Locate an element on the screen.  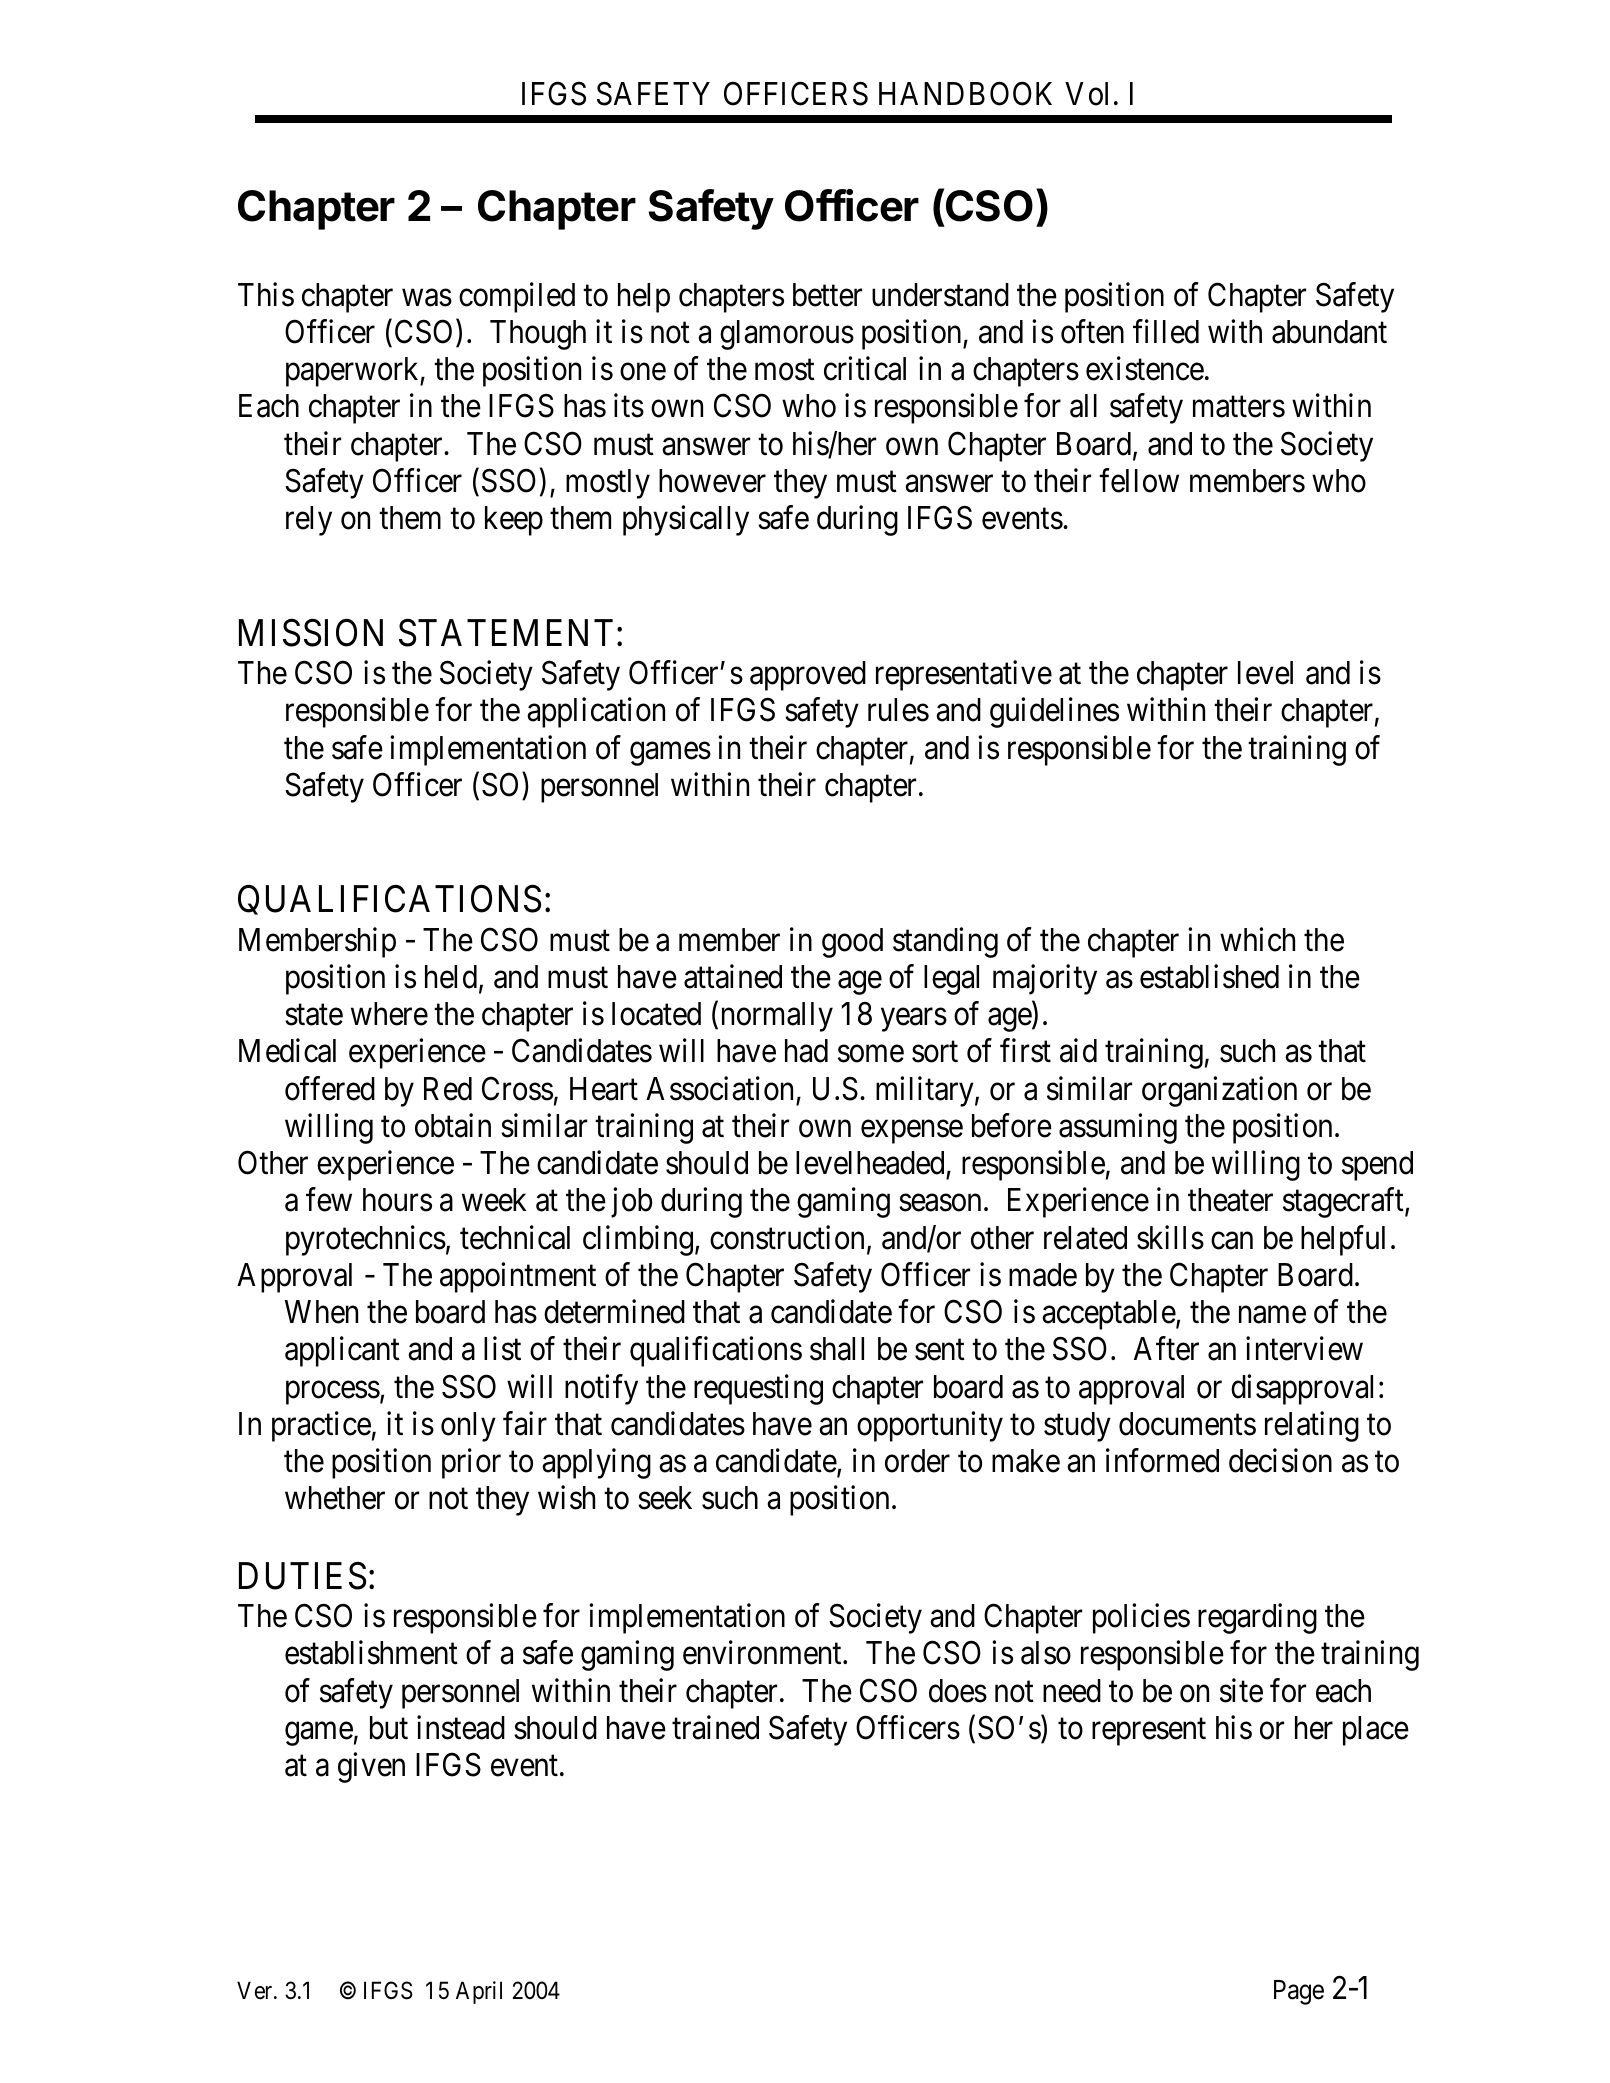
trained is located at coordinates (715, 1727).
